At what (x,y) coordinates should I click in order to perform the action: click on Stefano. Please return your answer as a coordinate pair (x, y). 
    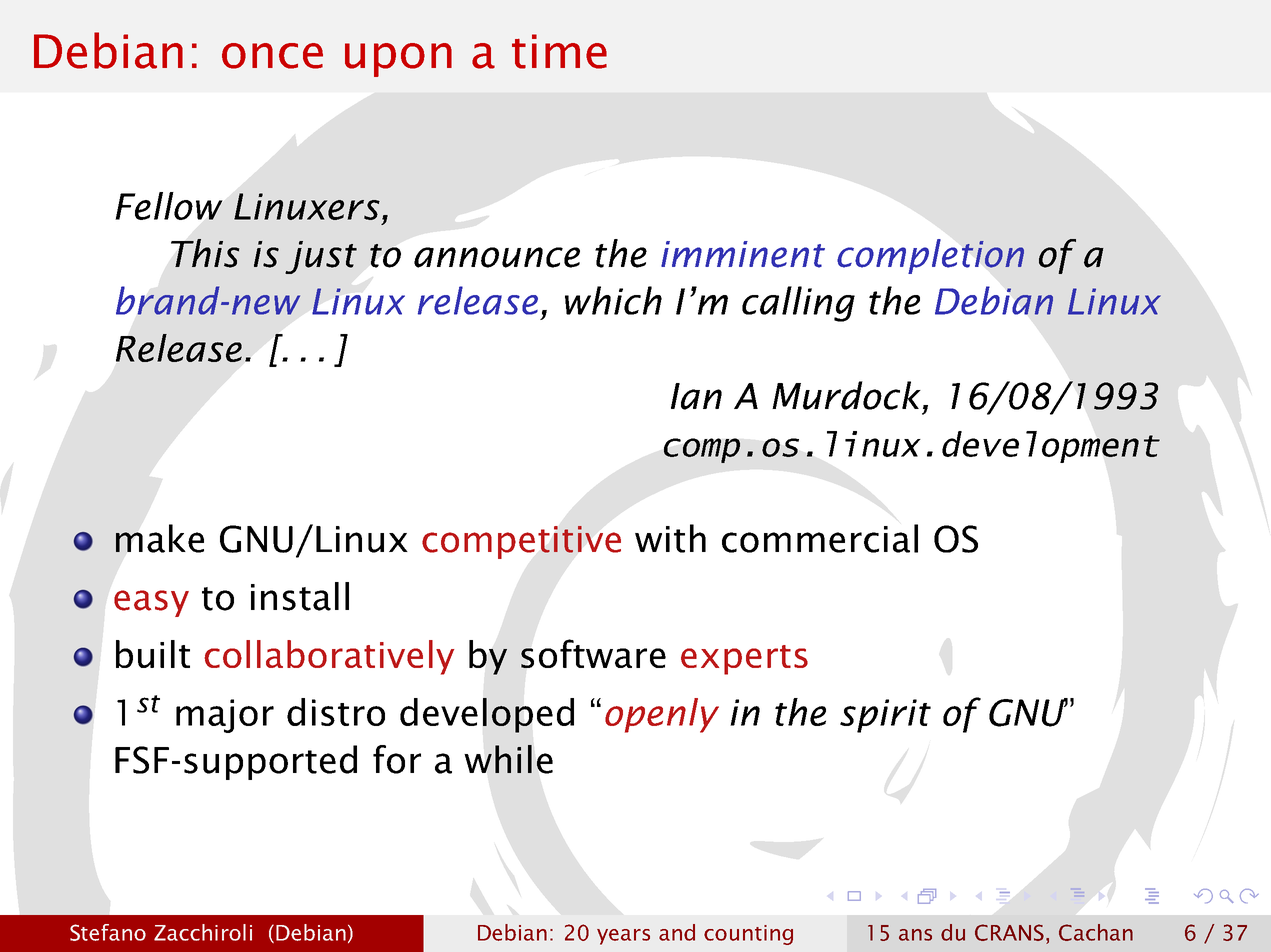
    Looking at the image, I should click on (108, 932).
